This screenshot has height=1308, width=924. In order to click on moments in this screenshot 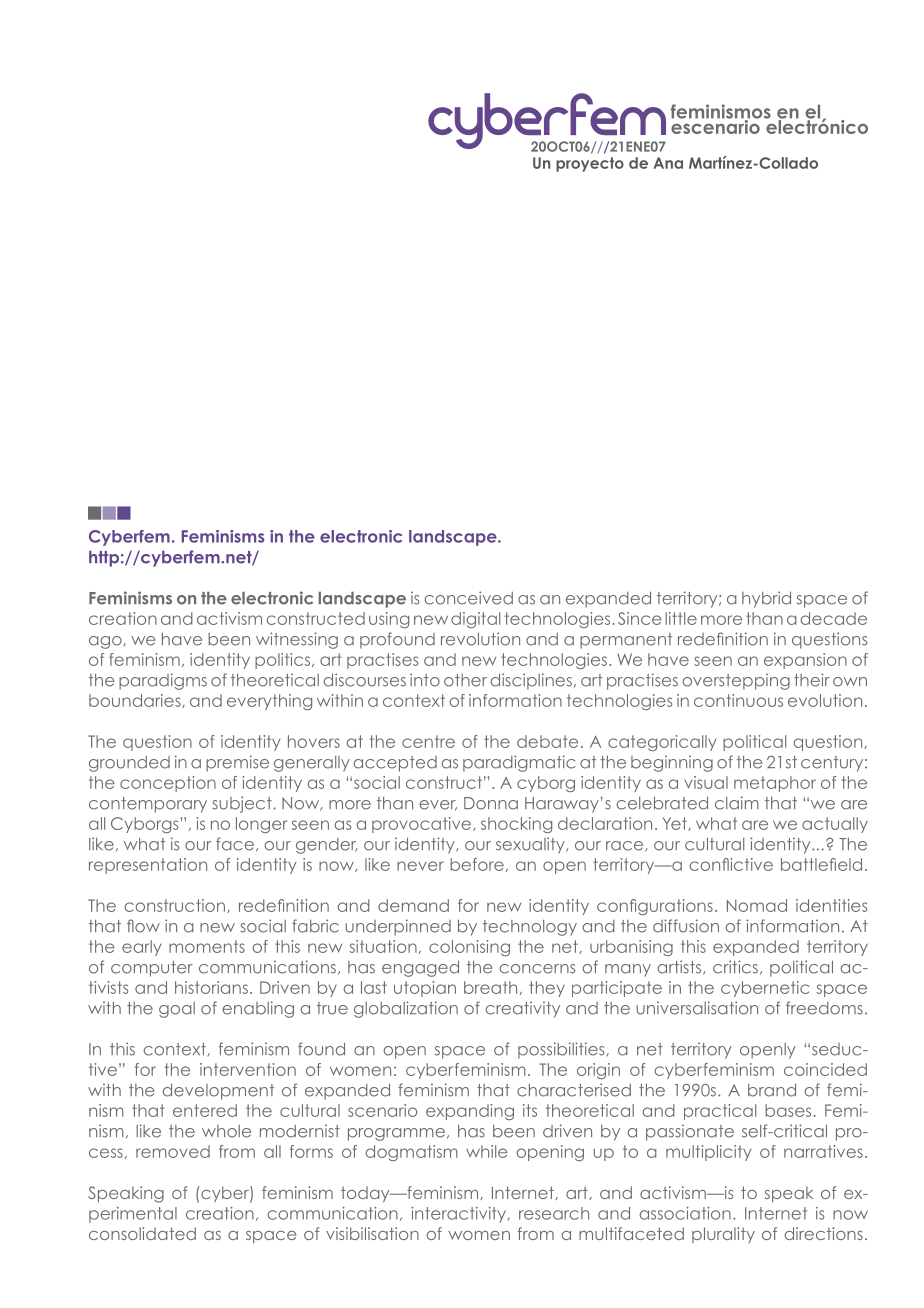, I will do `click(207, 946)`.
